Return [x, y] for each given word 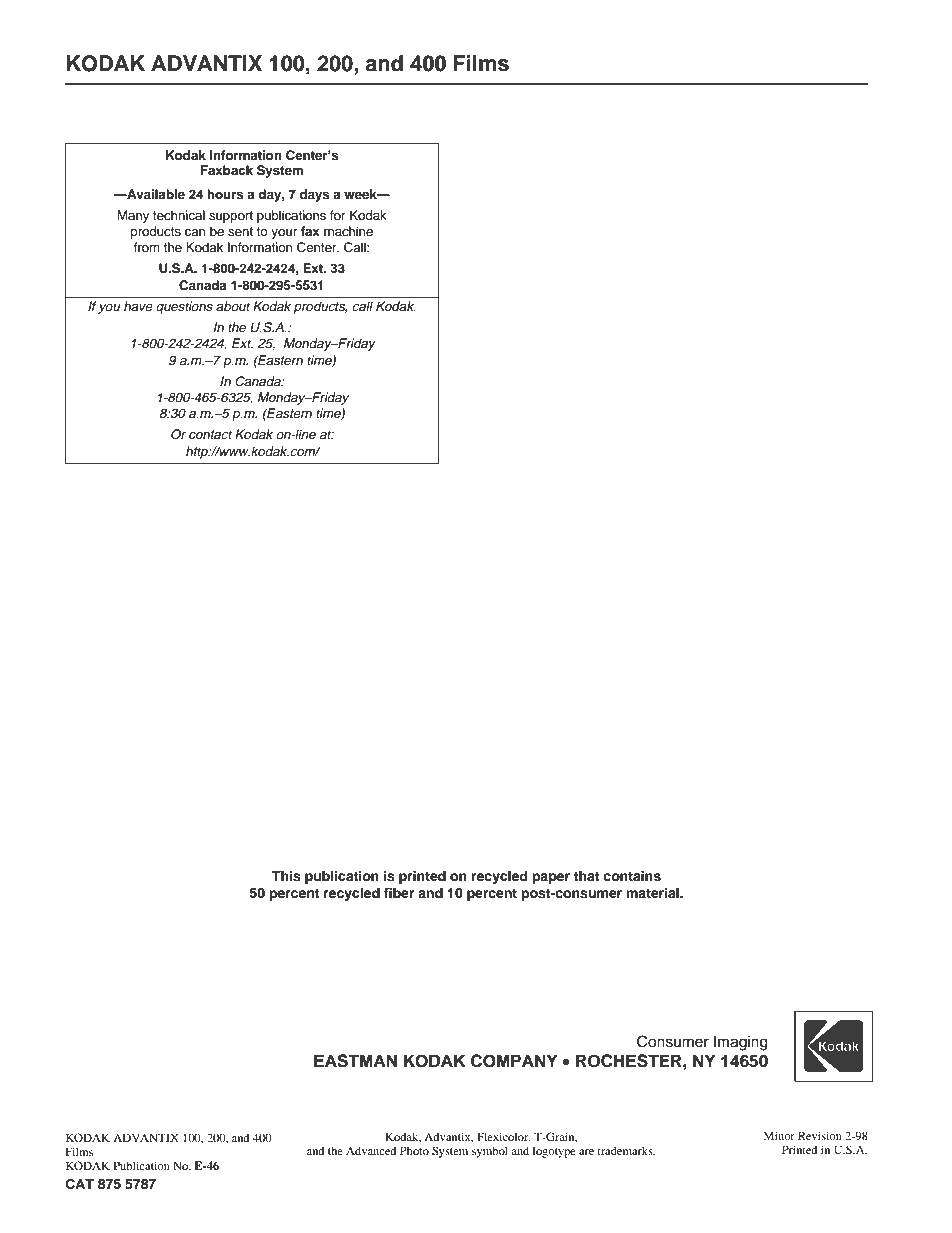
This [286, 876]
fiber [399, 893]
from [146, 247]
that [587, 876]
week [361, 194]
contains [632, 876]
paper [551, 878]
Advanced [371, 1150]
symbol [490, 1152]
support [231, 217]
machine [348, 231]
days [315, 195]
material [653, 893]
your [284, 234]
